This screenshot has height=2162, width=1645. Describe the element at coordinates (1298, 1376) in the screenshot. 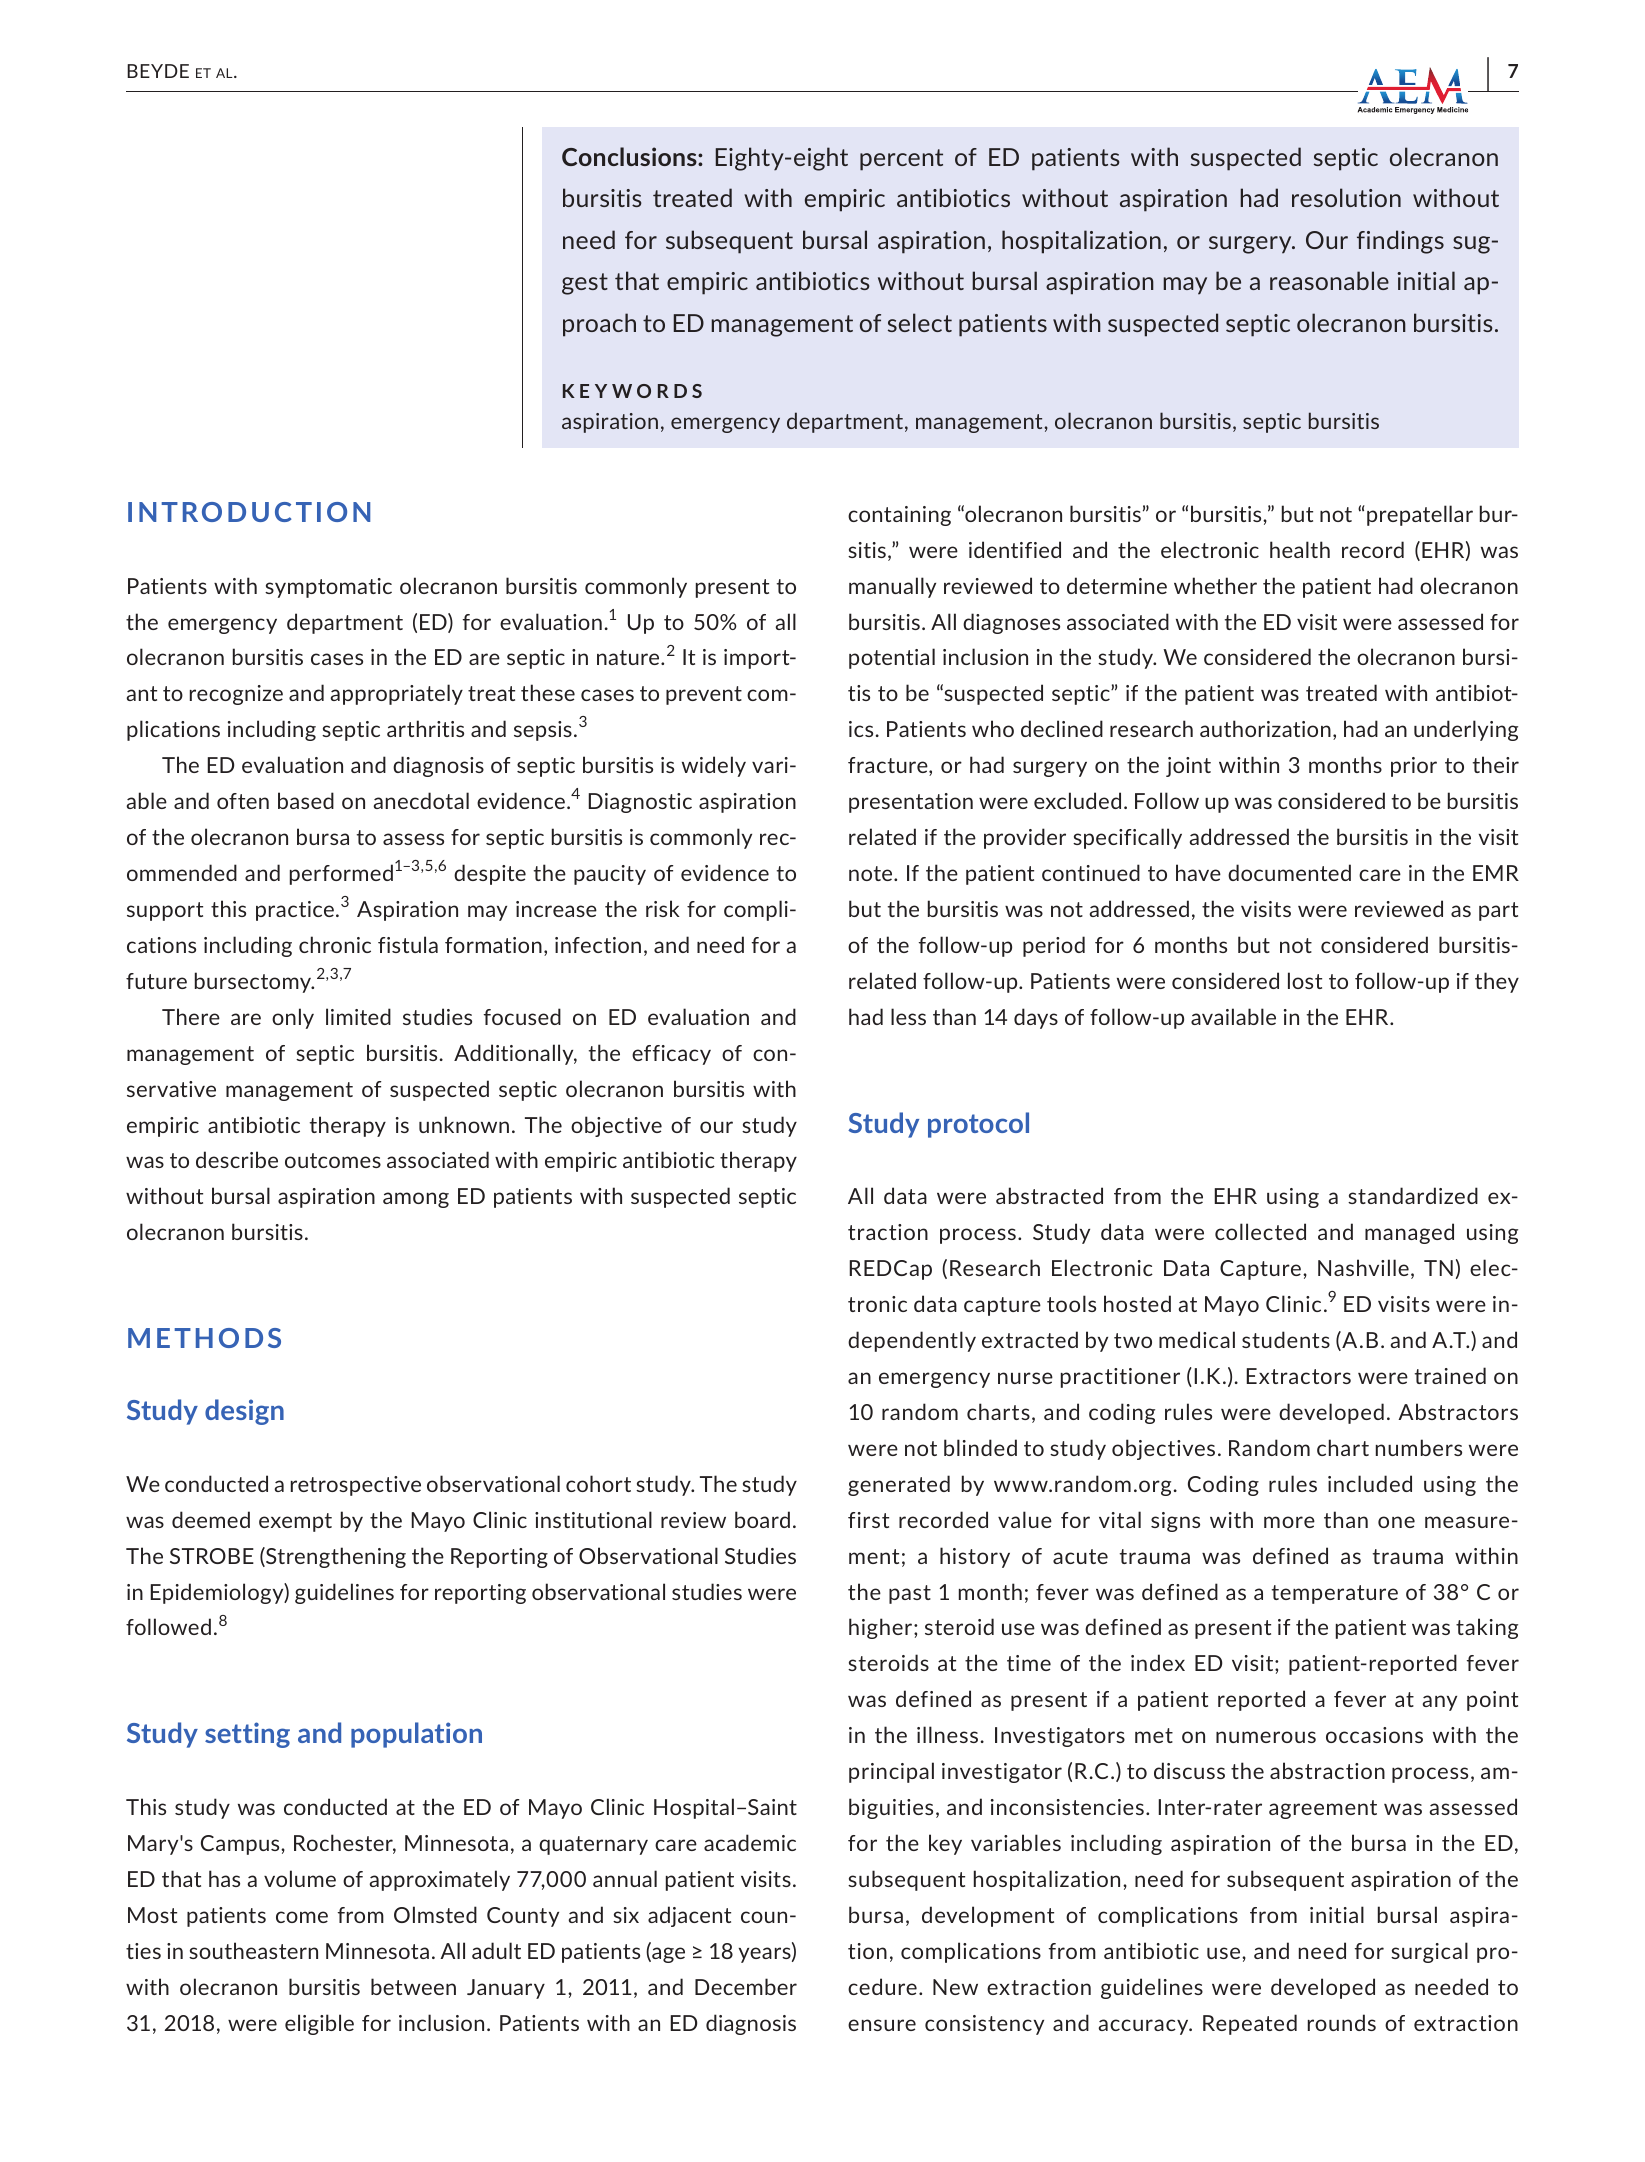

I see `Extractors` at that location.
